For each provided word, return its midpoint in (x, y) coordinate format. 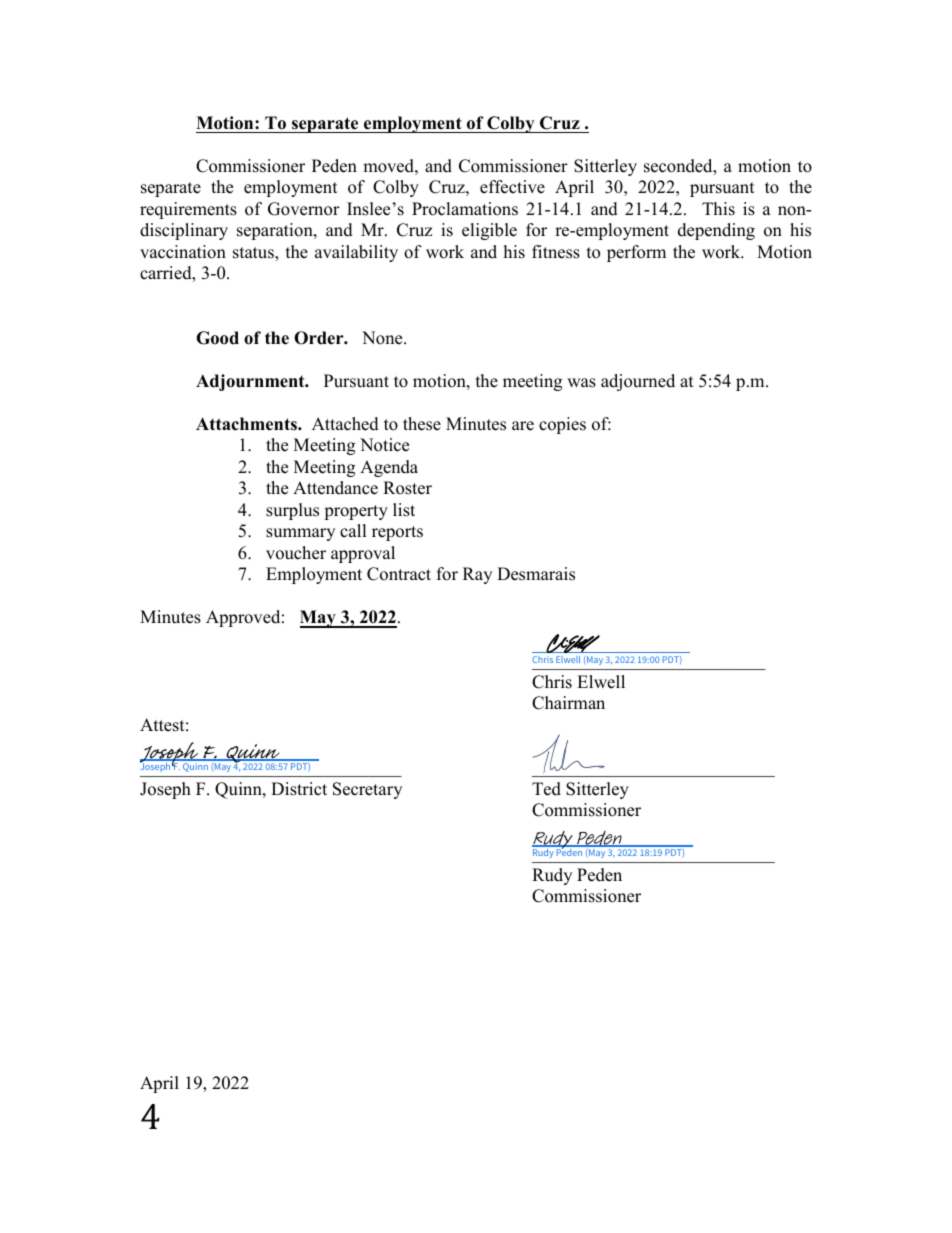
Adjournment (251, 382)
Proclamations (465, 209)
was (581, 383)
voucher (296, 553)
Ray (477, 575)
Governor (304, 209)
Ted (546, 789)
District (299, 789)
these (422, 424)
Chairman (568, 703)
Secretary (367, 790)
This (718, 209)
